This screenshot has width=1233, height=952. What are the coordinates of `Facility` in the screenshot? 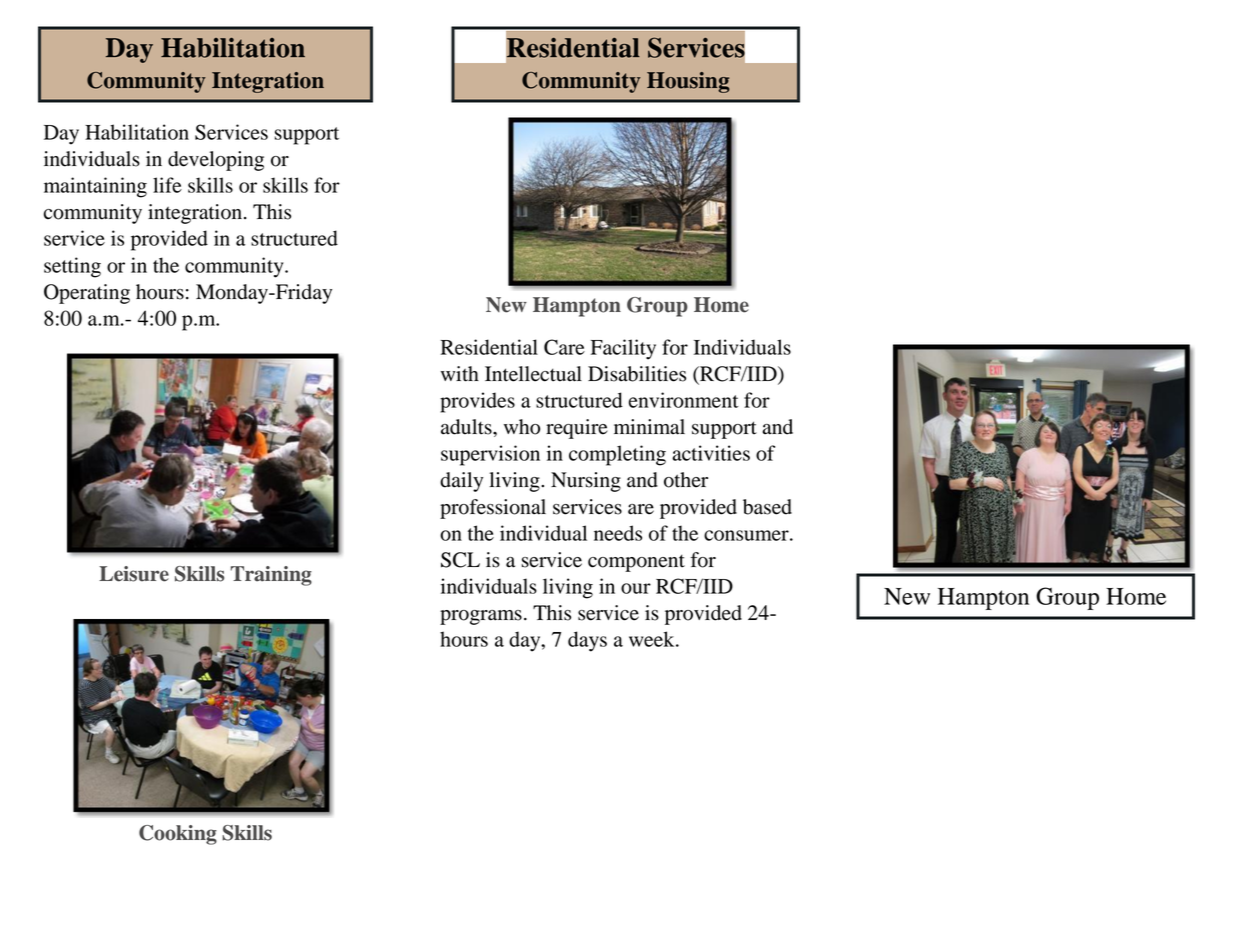 It's located at (623, 349).
